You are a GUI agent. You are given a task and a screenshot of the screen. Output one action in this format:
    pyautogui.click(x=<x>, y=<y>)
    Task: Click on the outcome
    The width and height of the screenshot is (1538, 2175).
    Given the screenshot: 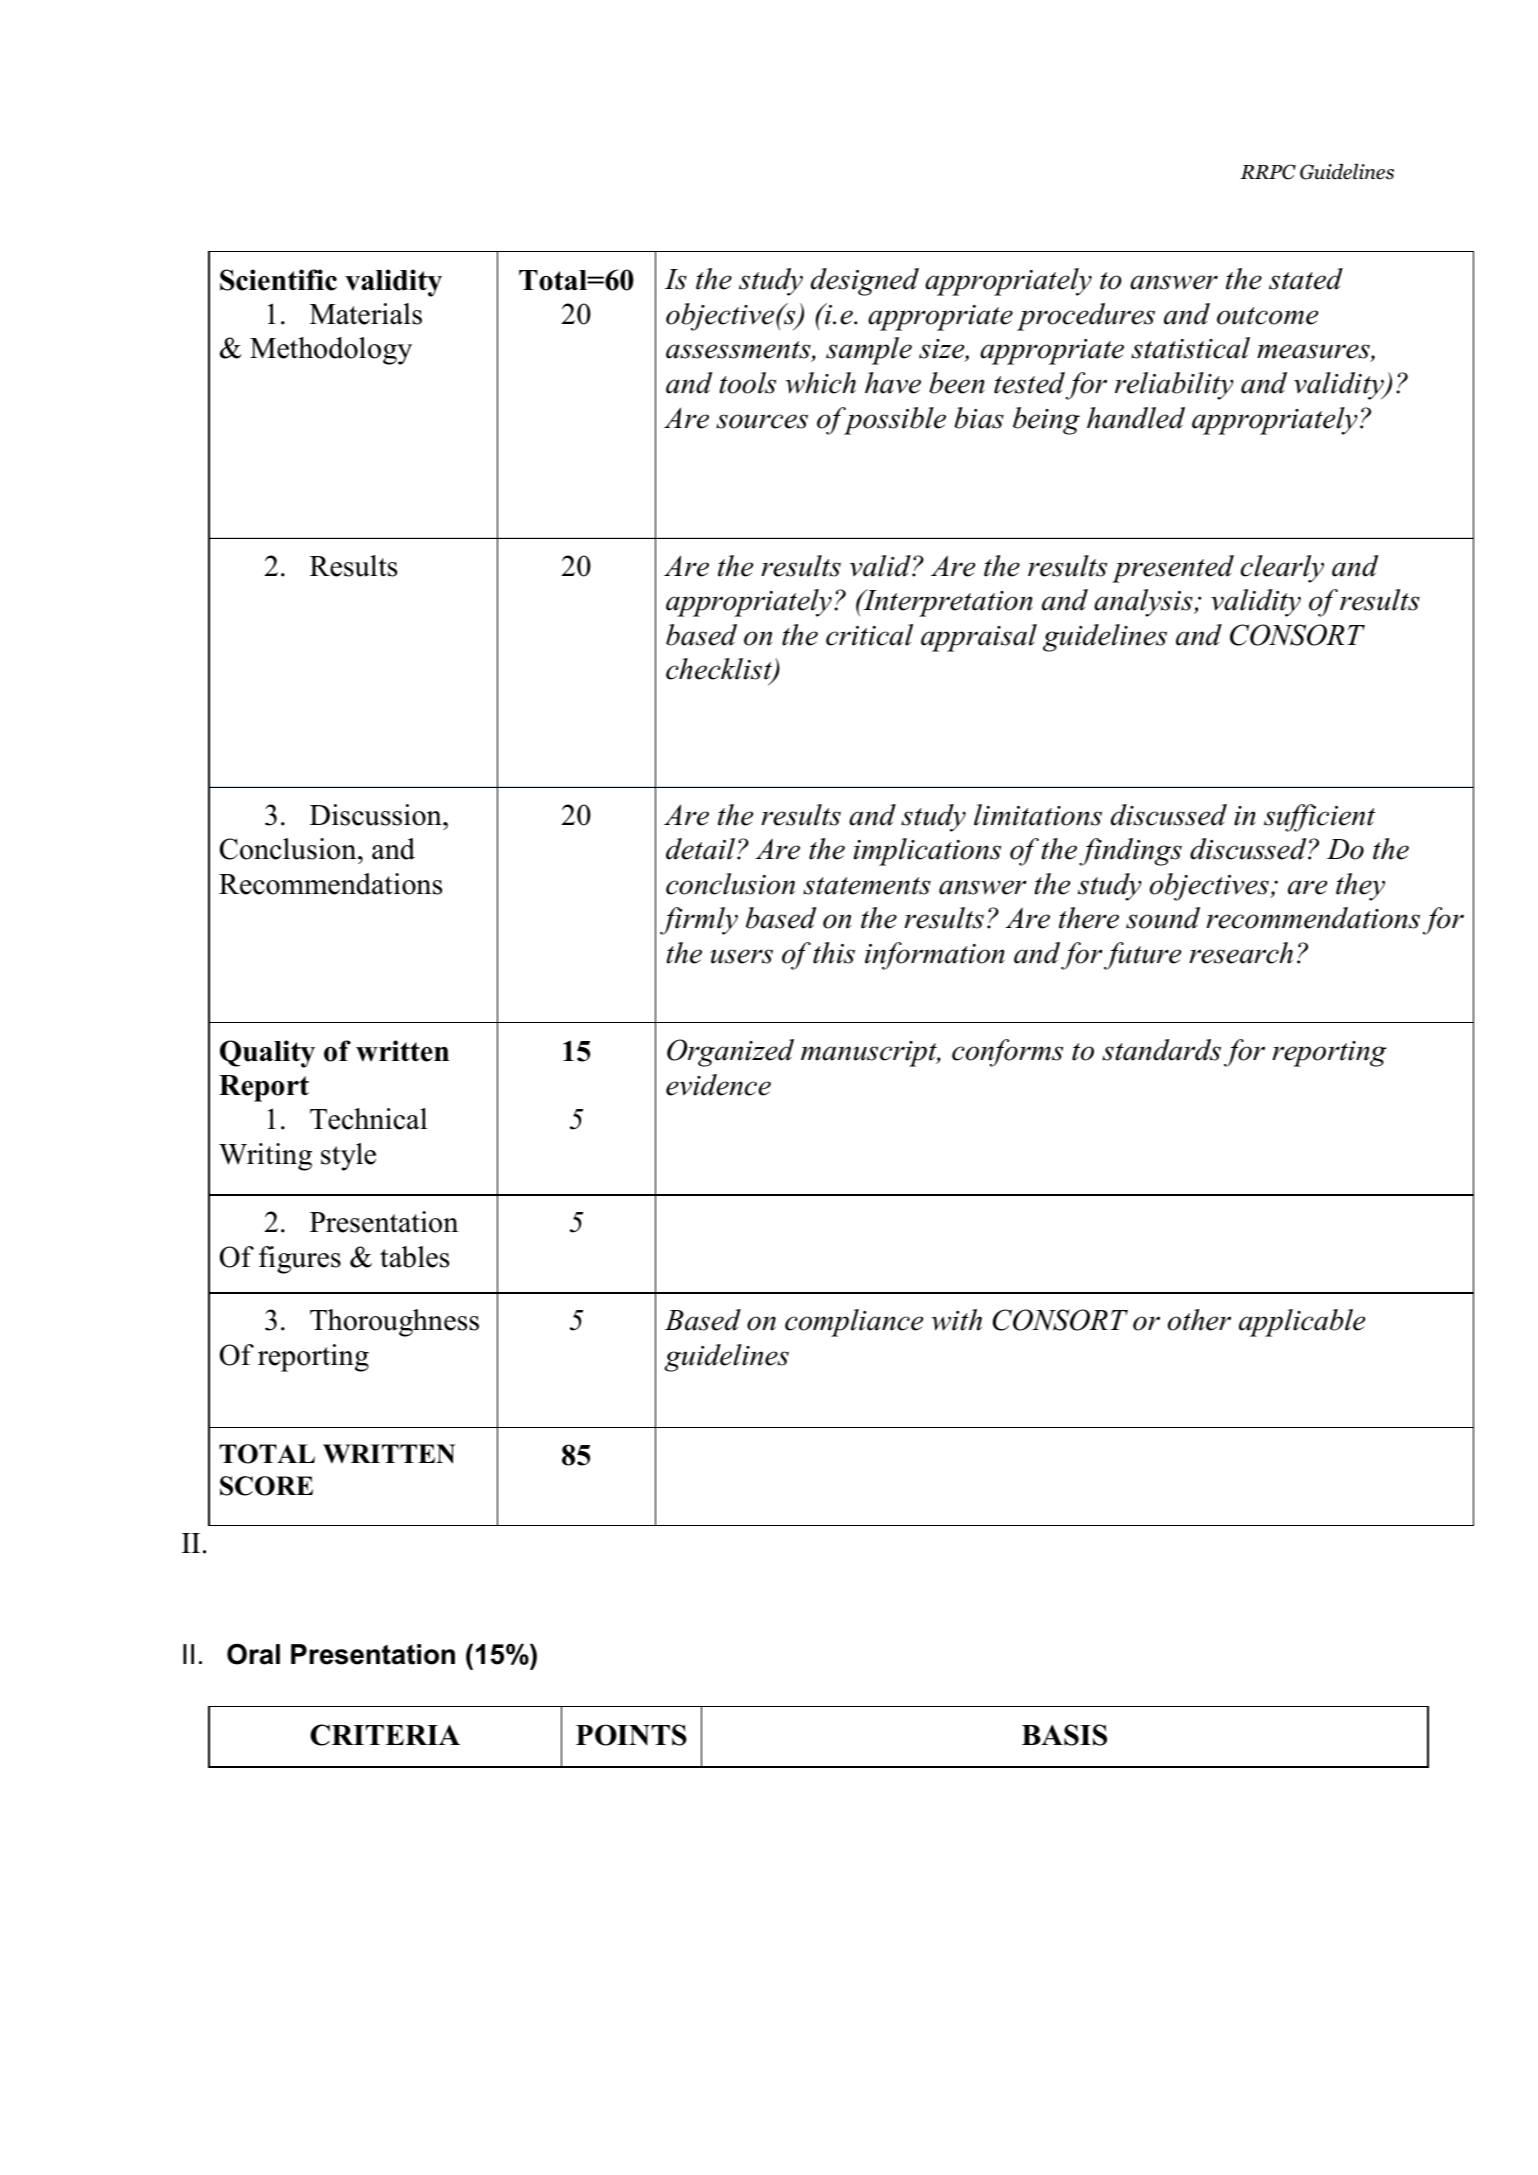 What is the action you would take?
    pyautogui.click(x=1267, y=316)
